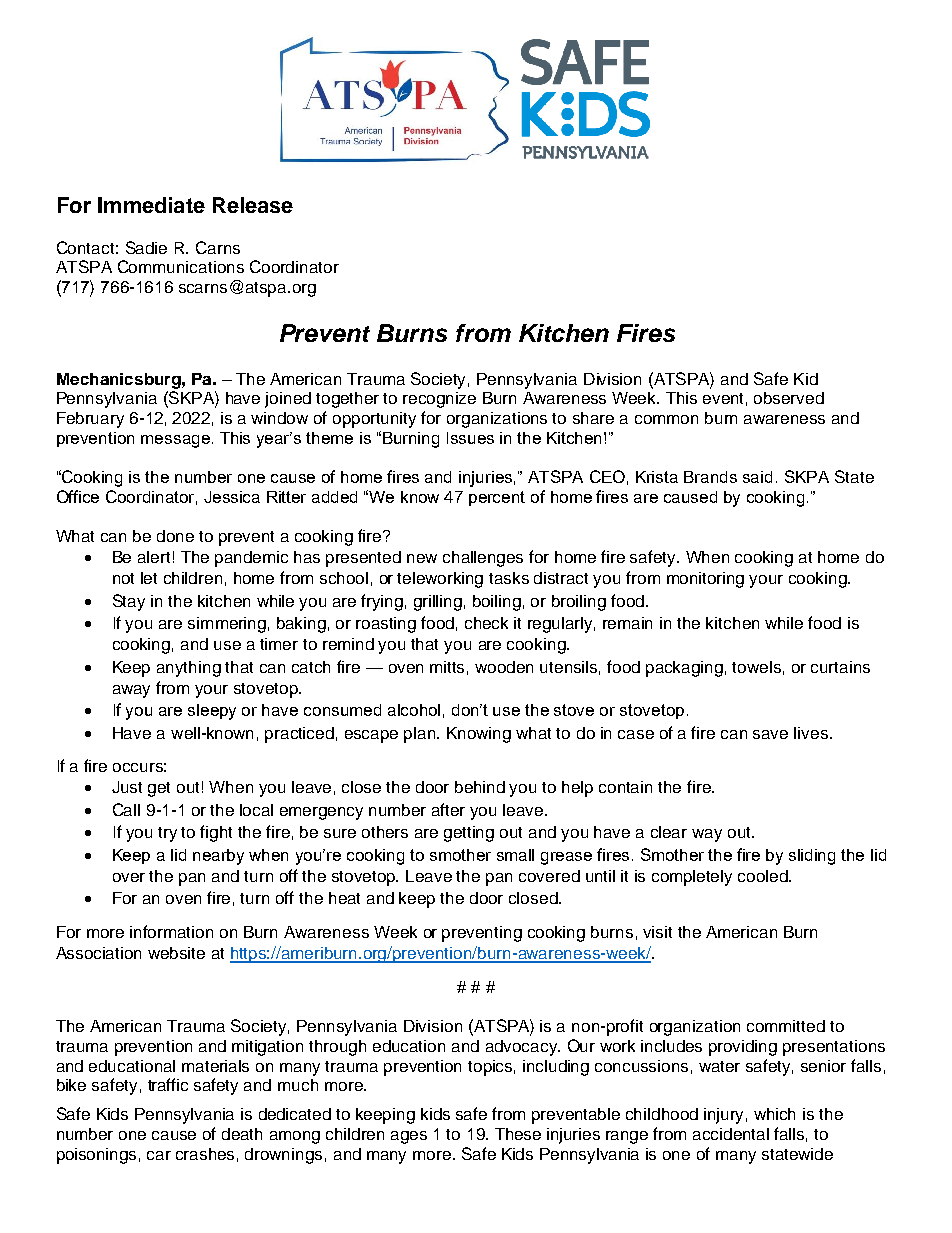 This screenshot has width=952, height=1233. What do you see at coordinates (409, 1137) in the screenshot?
I see `ages` at bounding box center [409, 1137].
